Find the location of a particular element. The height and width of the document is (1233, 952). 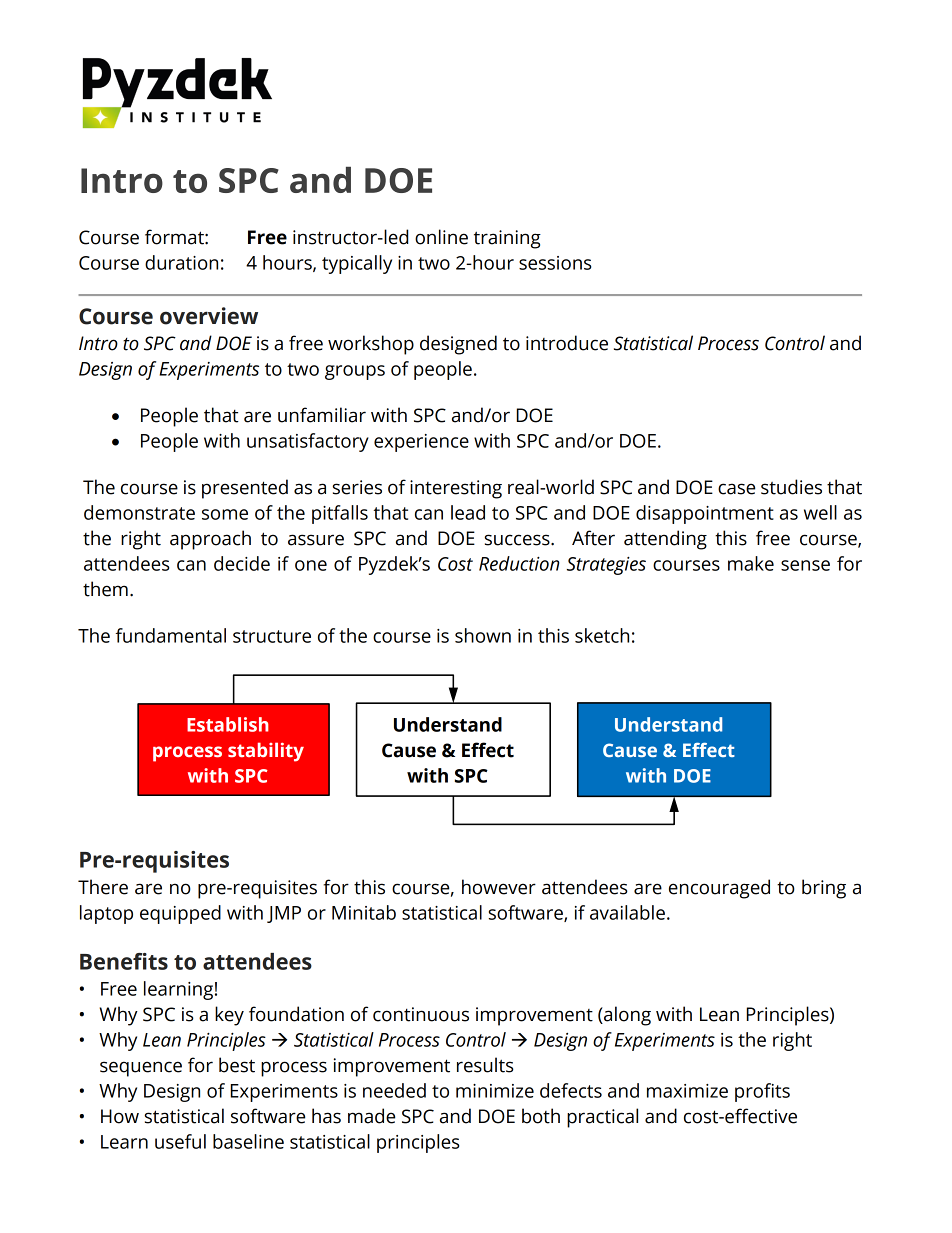

Minitab is located at coordinates (364, 912).
